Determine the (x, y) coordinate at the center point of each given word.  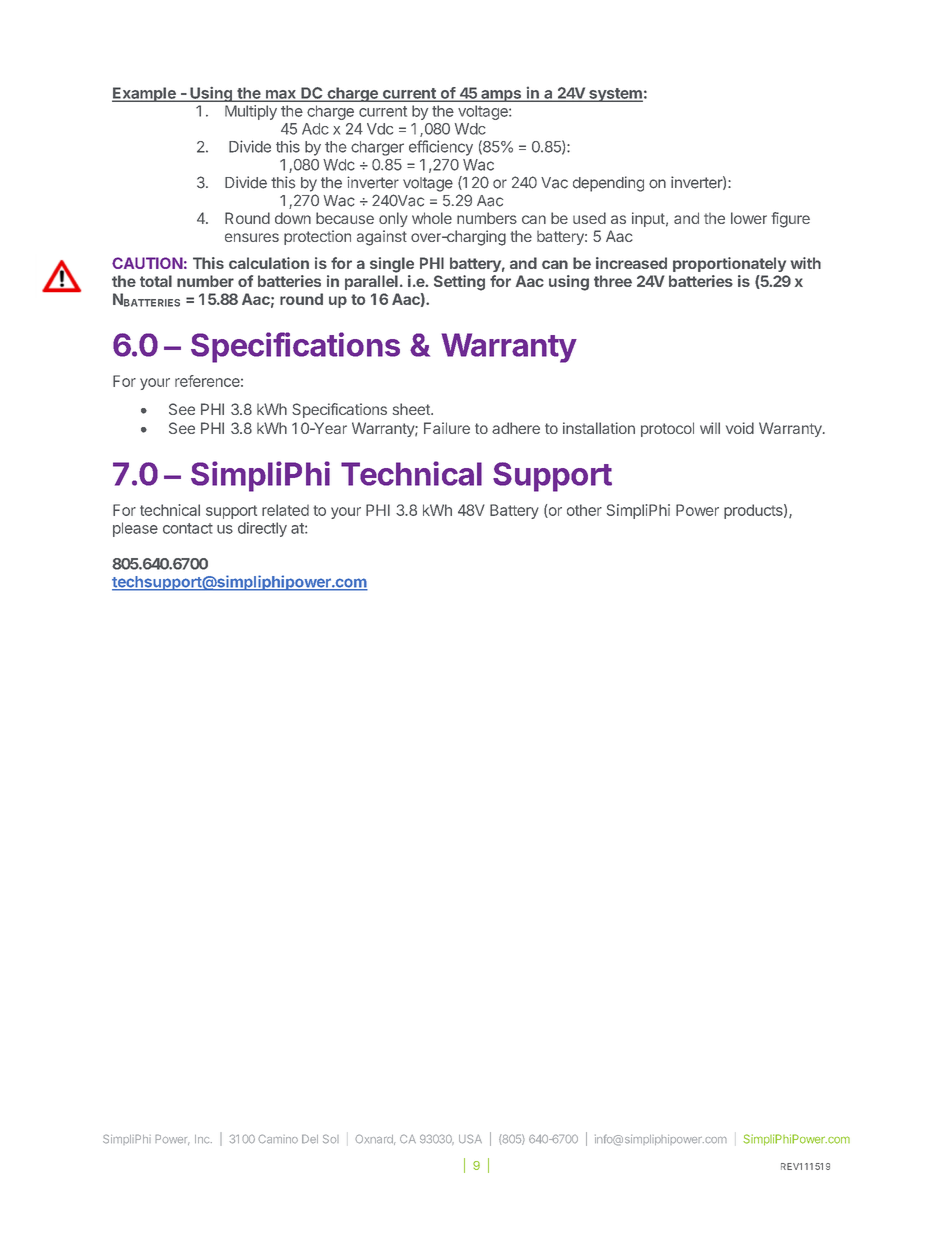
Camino (278, 1139)
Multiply (251, 112)
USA (470, 1139)
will (710, 428)
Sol (331, 1139)
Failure (447, 428)
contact (188, 528)
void (740, 428)
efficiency (441, 148)
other (584, 510)
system (615, 95)
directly (262, 529)
